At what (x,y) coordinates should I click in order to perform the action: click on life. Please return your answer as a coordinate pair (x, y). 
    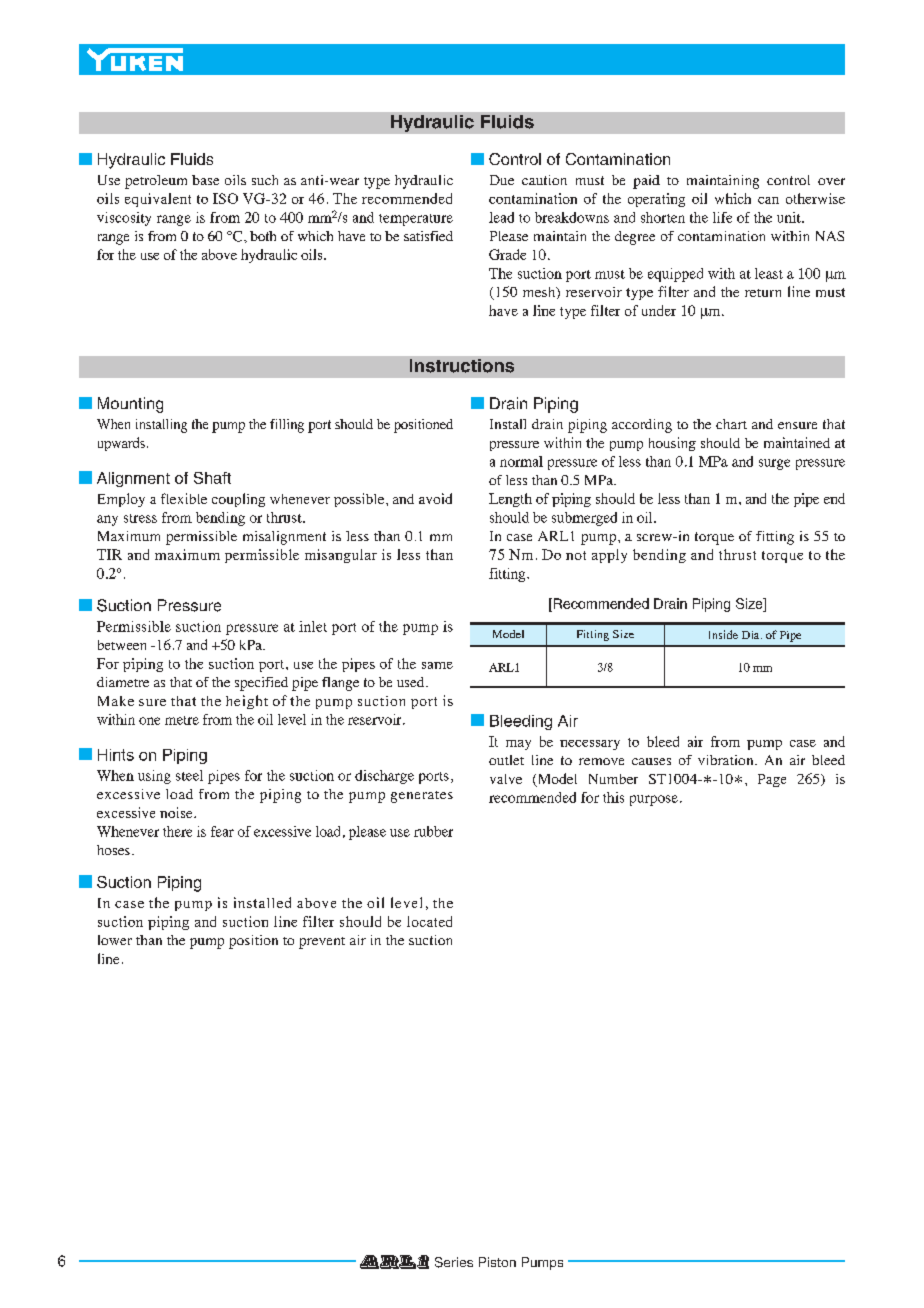
    Looking at the image, I should click on (722, 217).
